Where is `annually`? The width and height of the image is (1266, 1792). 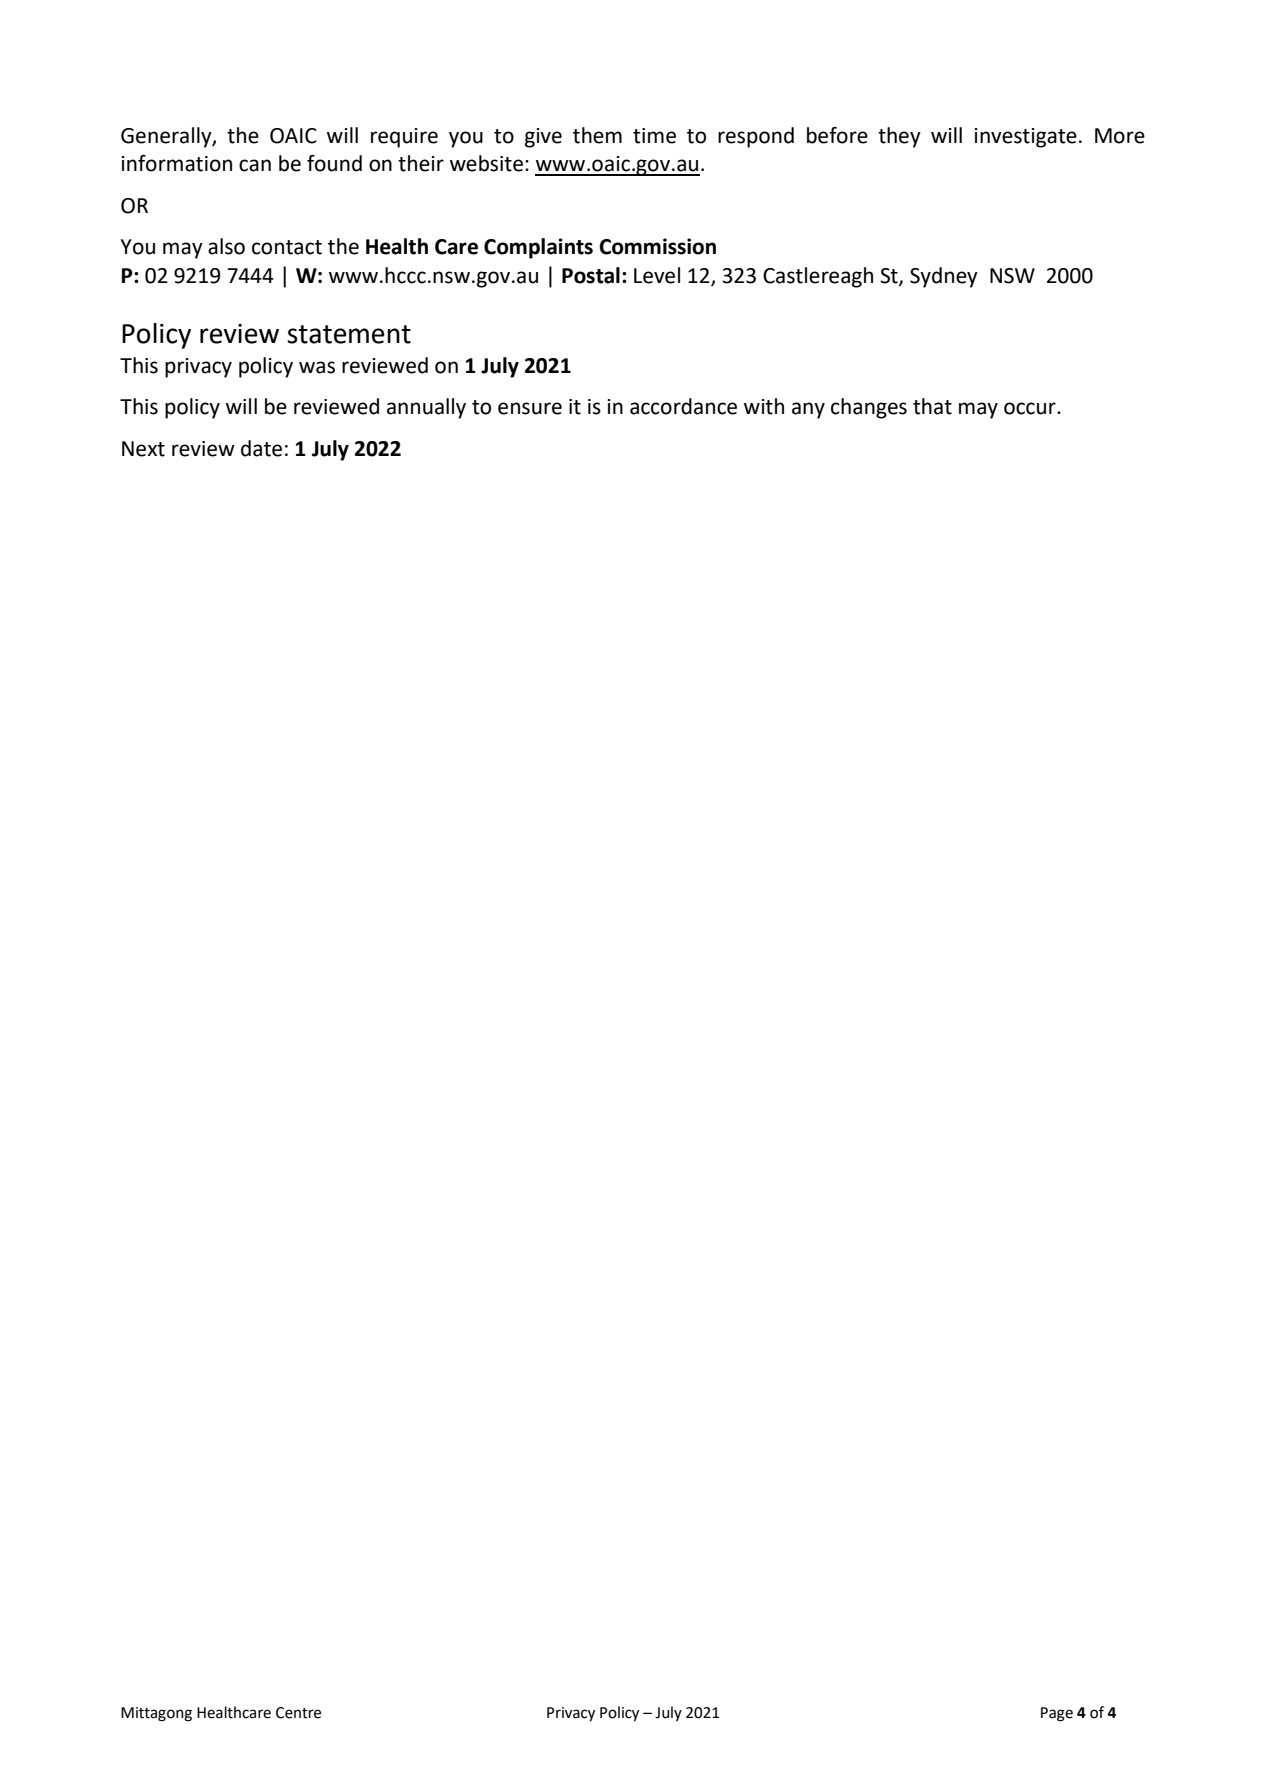
annually is located at coordinates (426, 408).
